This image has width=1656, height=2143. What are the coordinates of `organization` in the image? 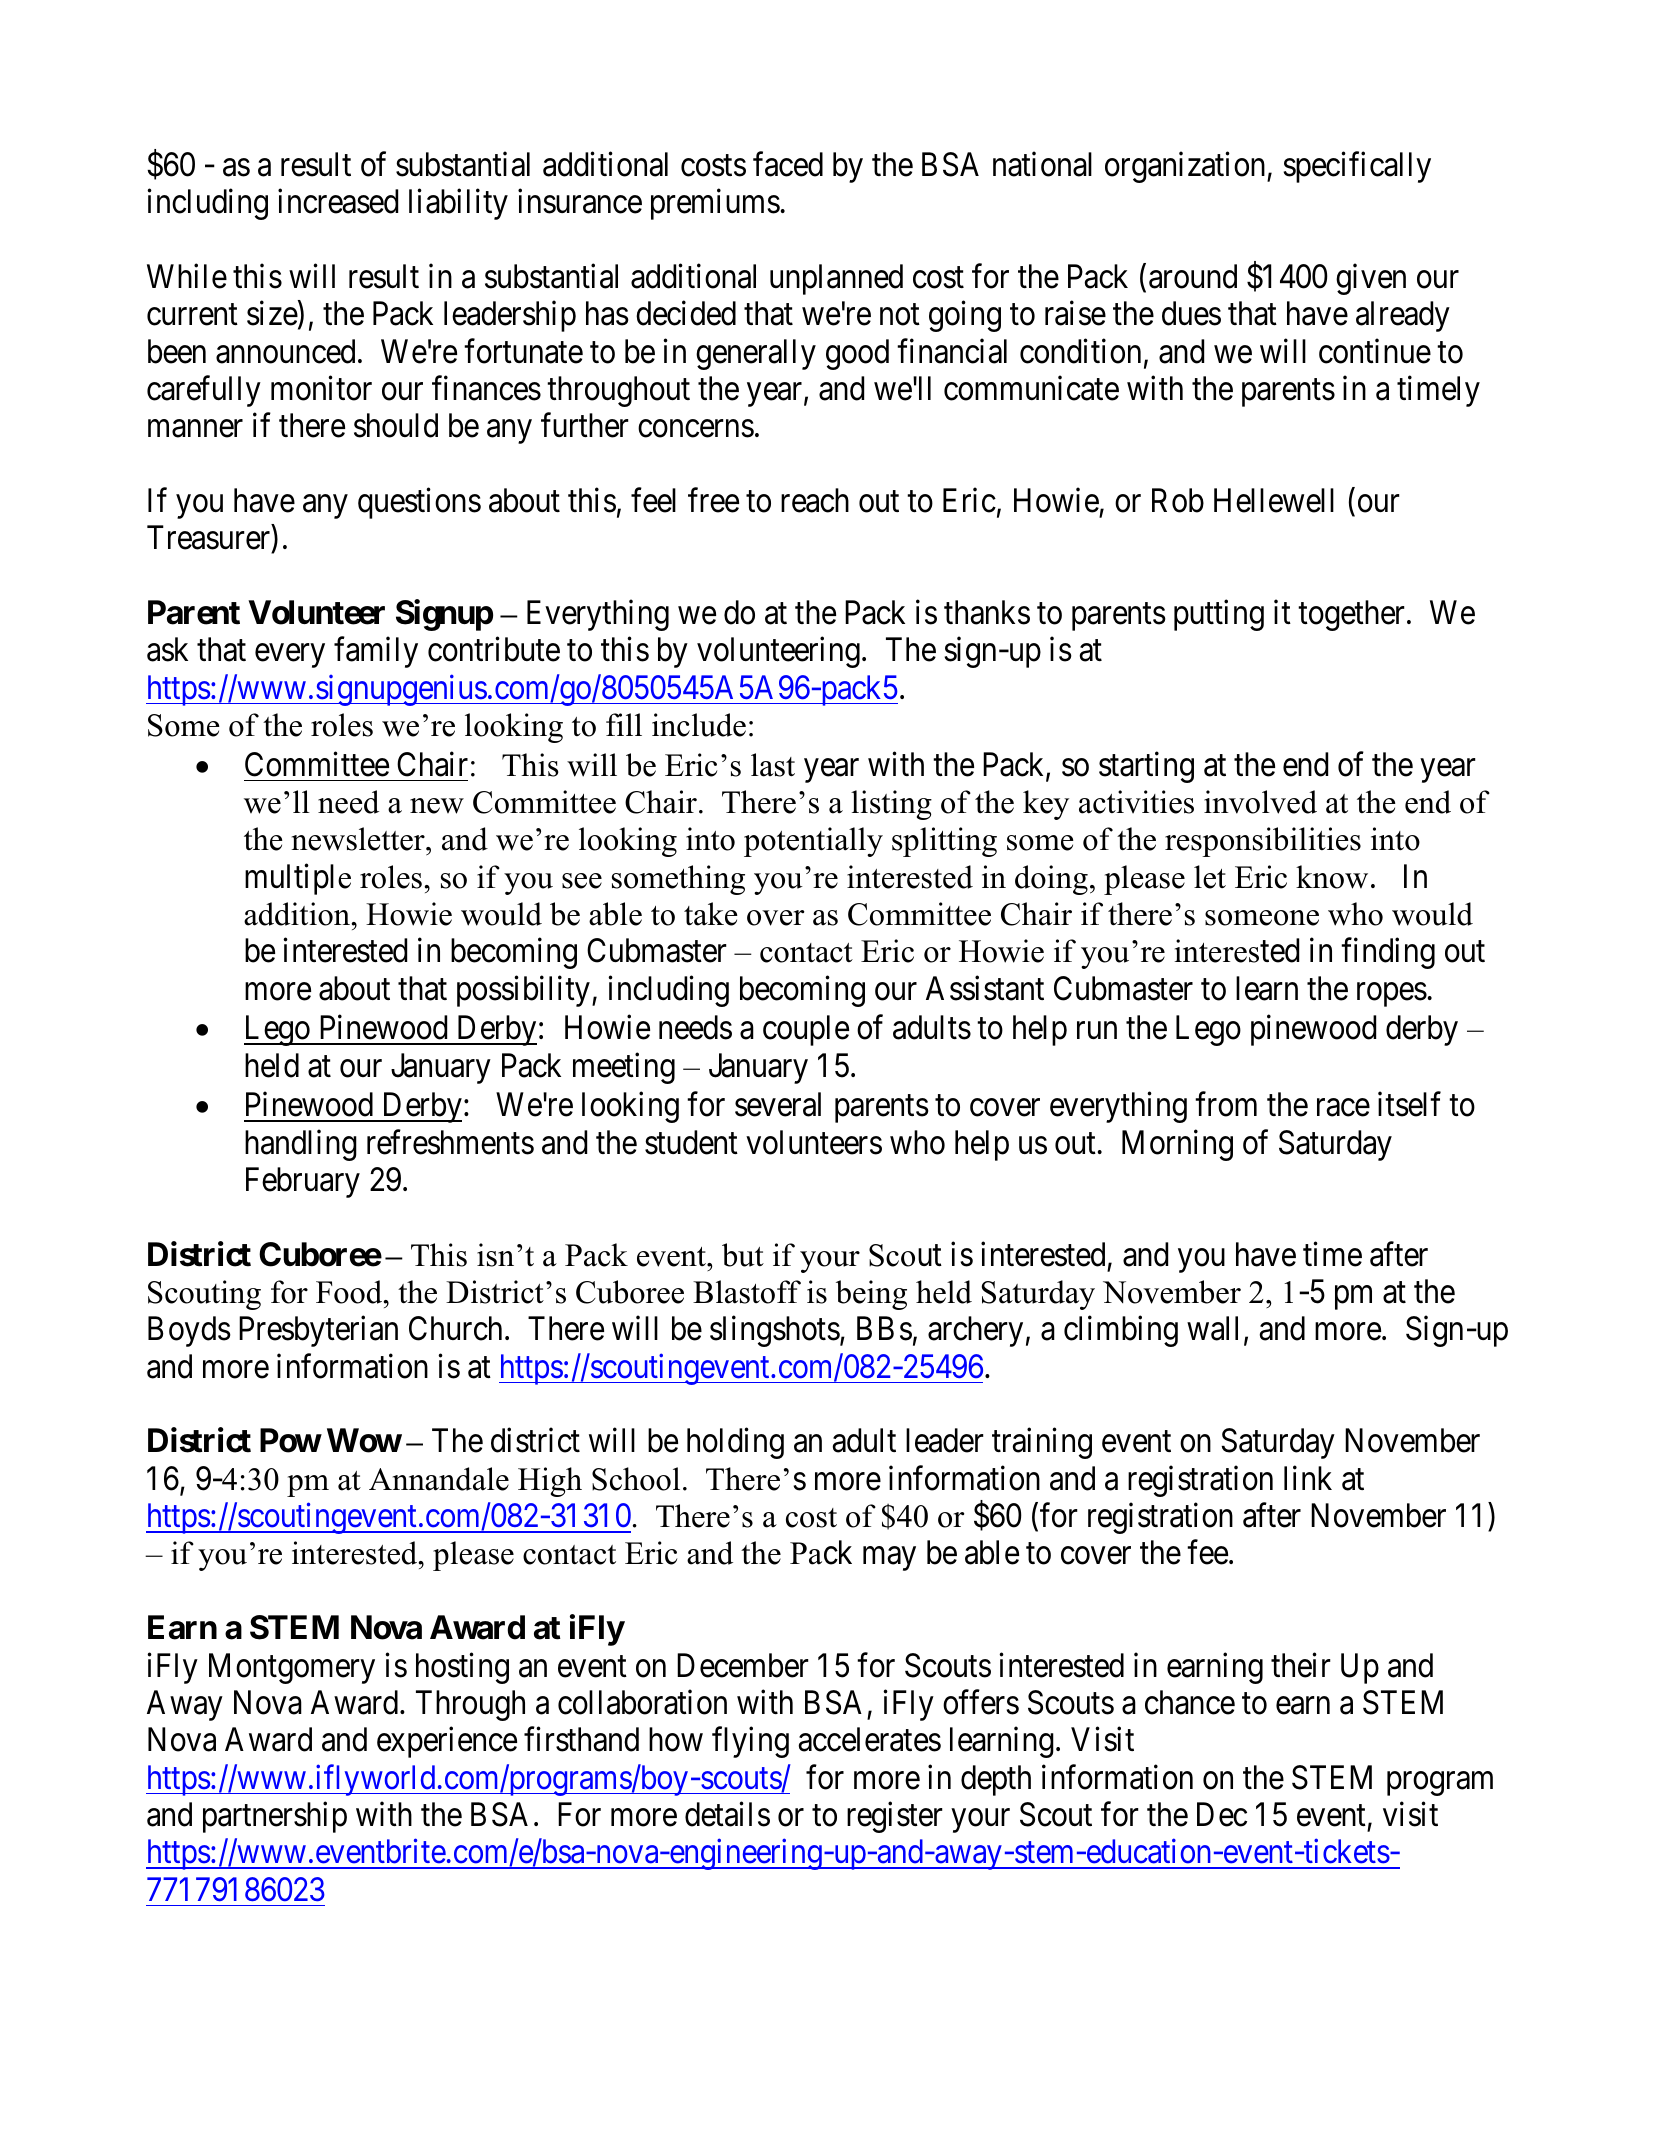 It's located at (1186, 167).
